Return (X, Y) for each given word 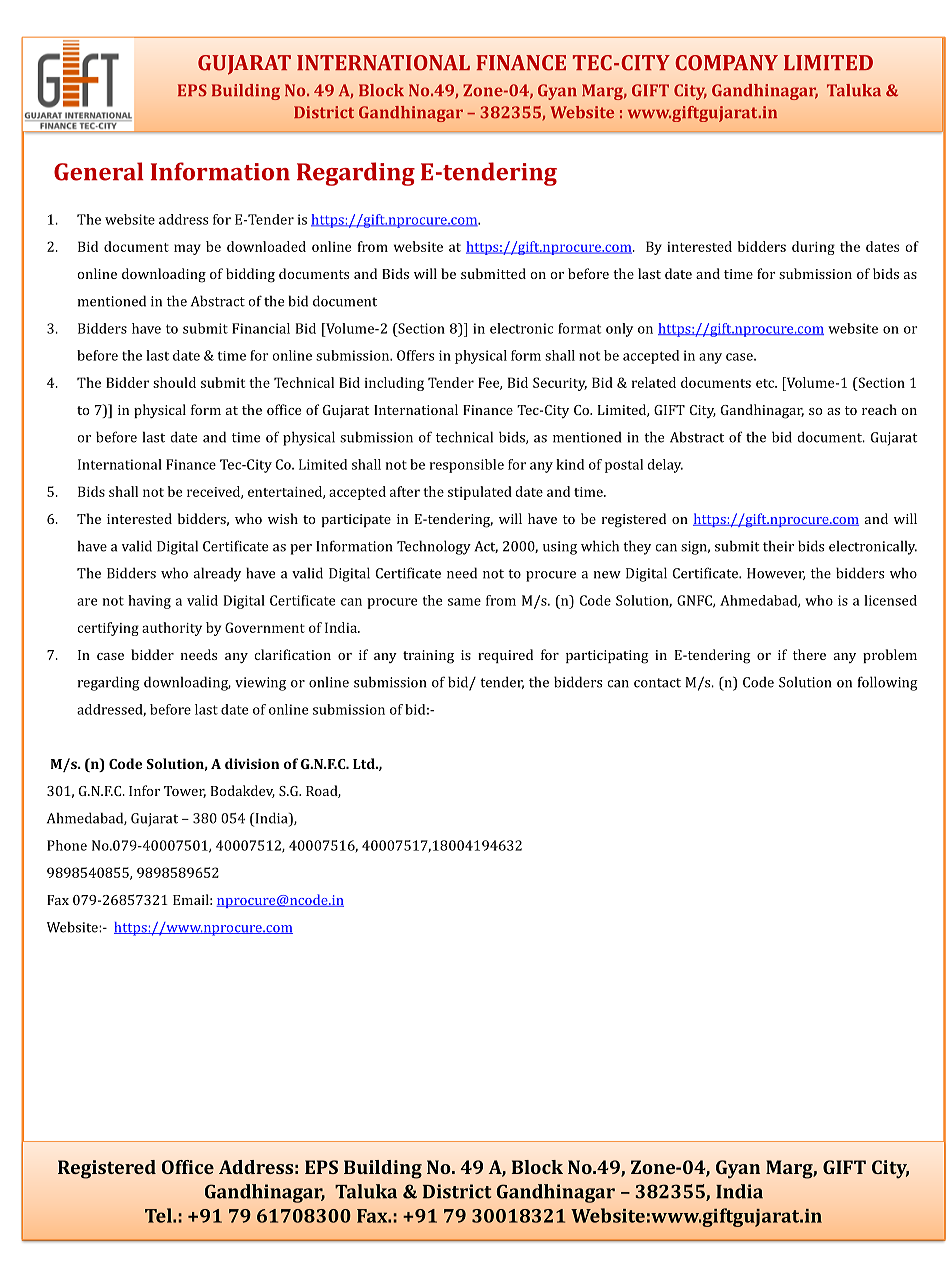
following (888, 683)
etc (766, 383)
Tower (185, 792)
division (252, 763)
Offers (415, 355)
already (217, 574)
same (464, 602)
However (776, 574)
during (813, 248)
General (99, 171)
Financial (261, 328)
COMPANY (726, 63)
